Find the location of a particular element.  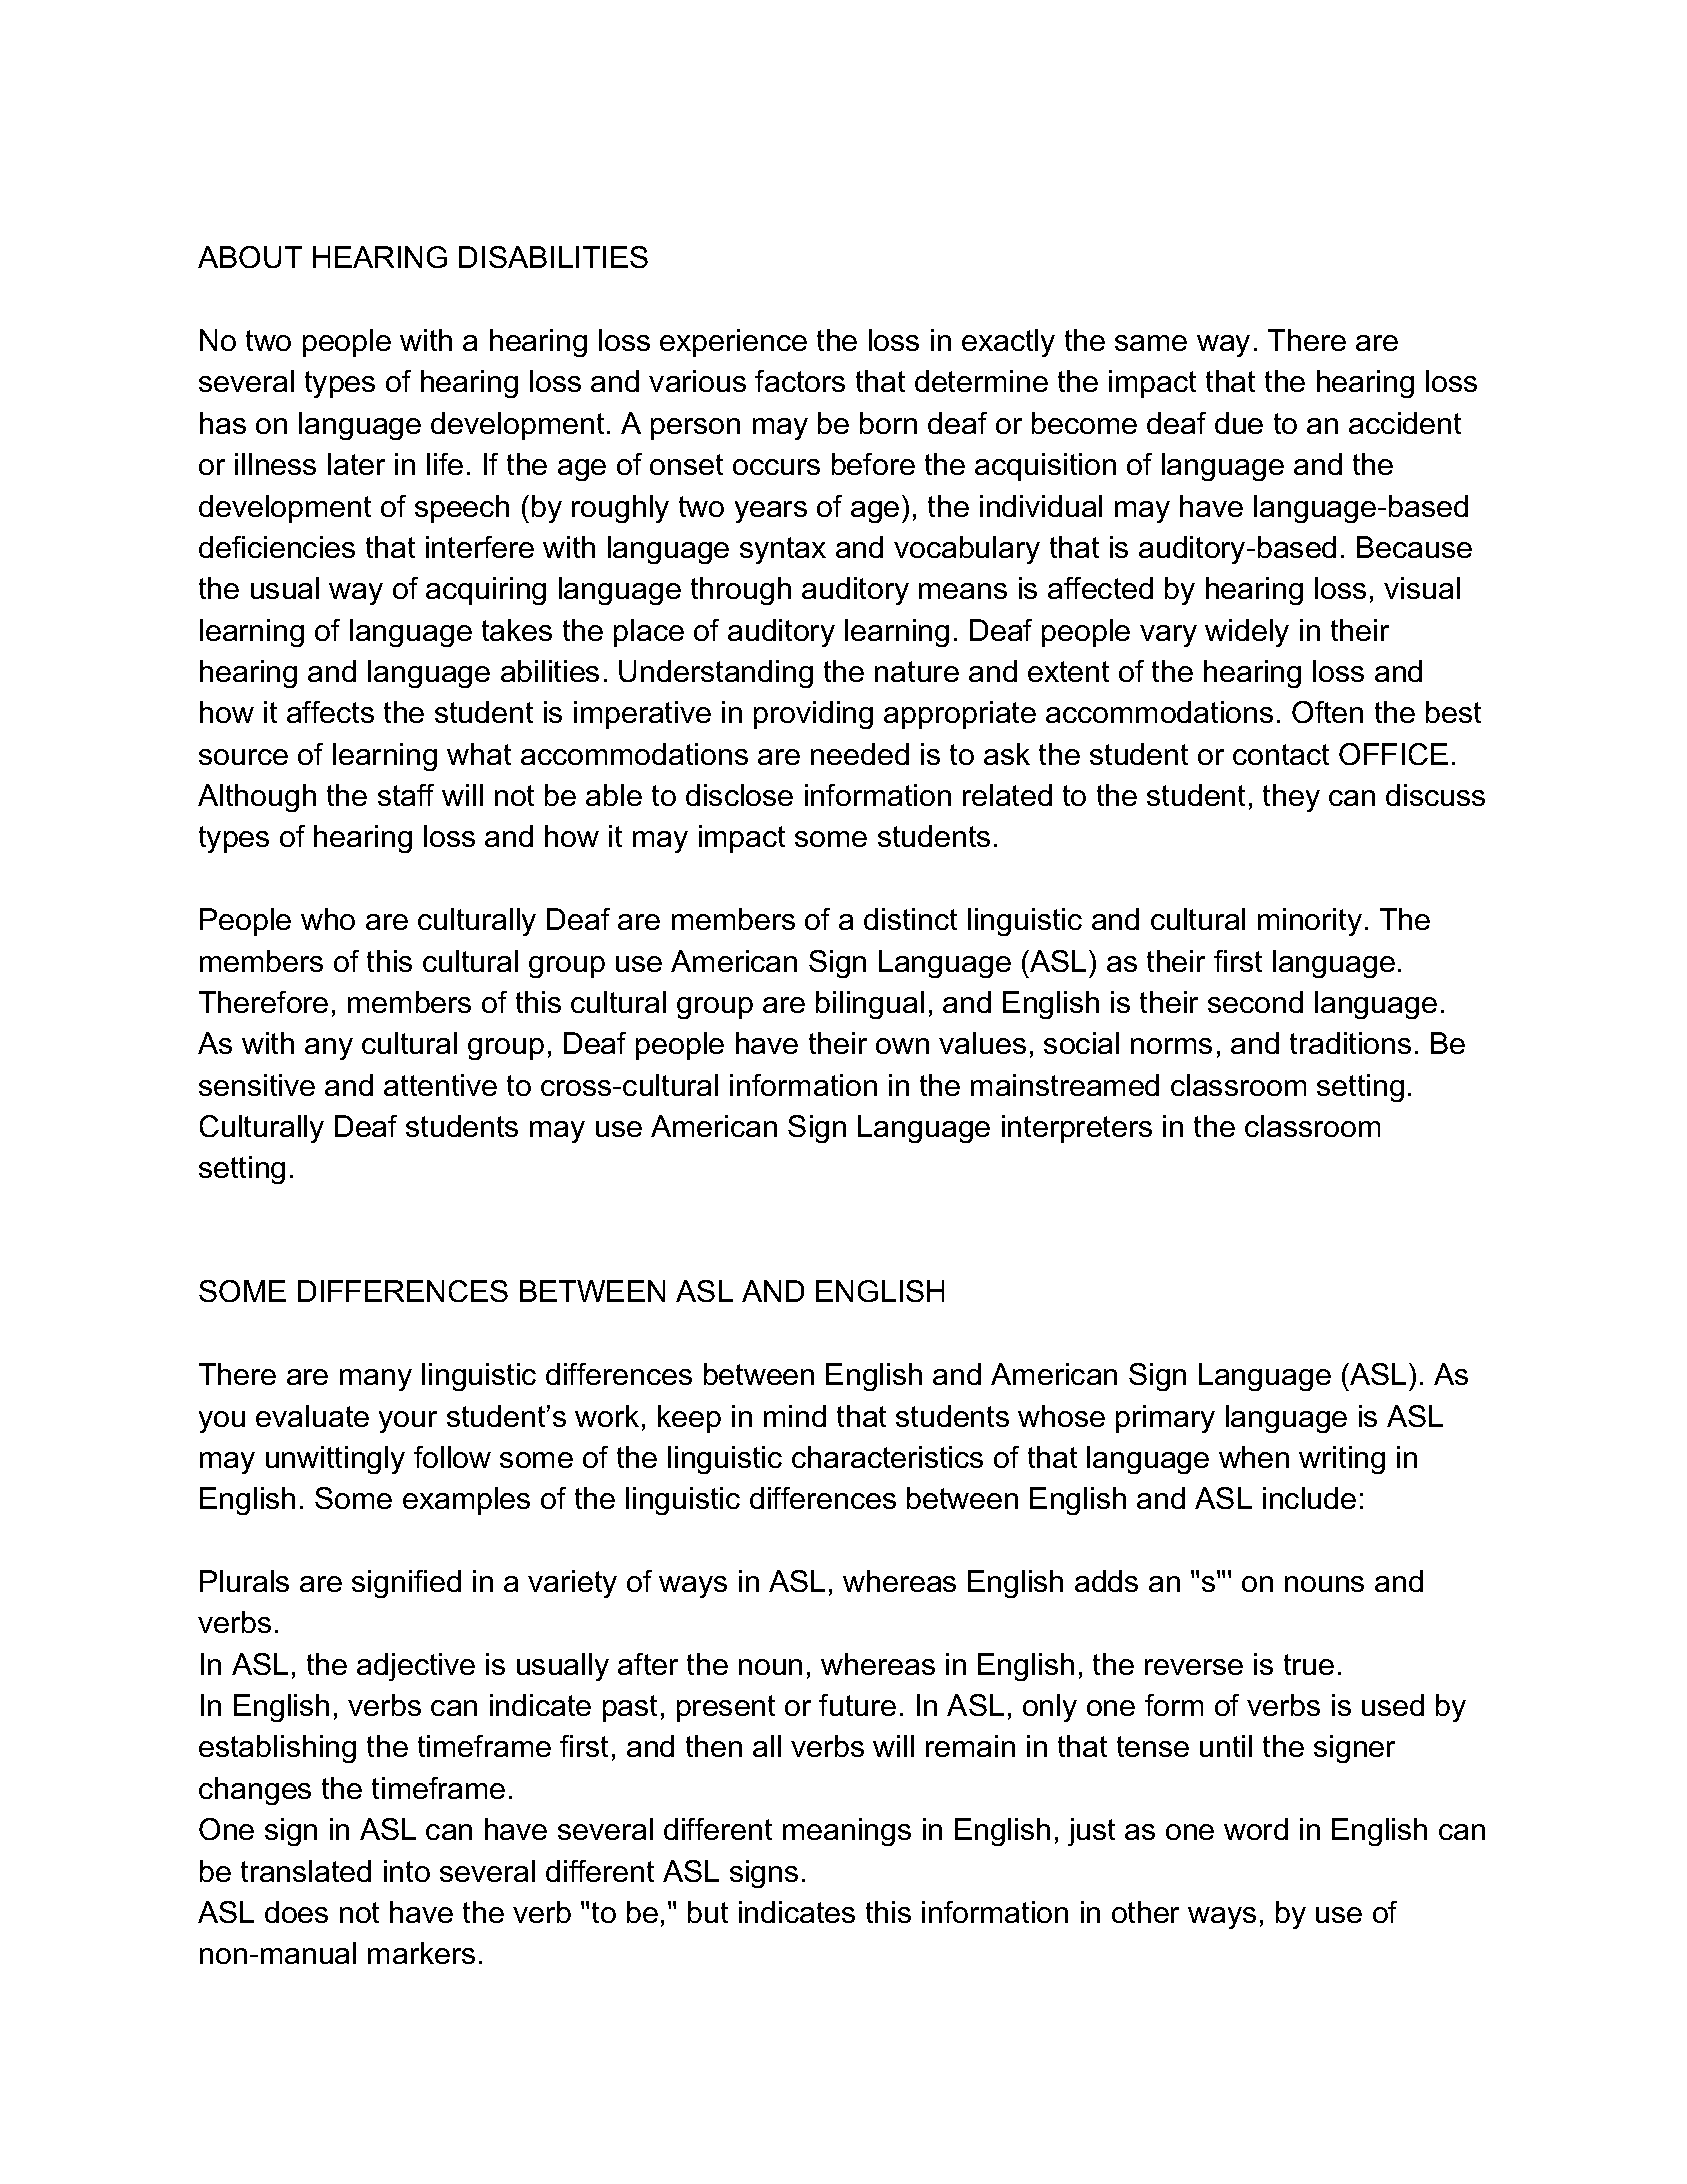

same is located at coordinates (1151, 343).
